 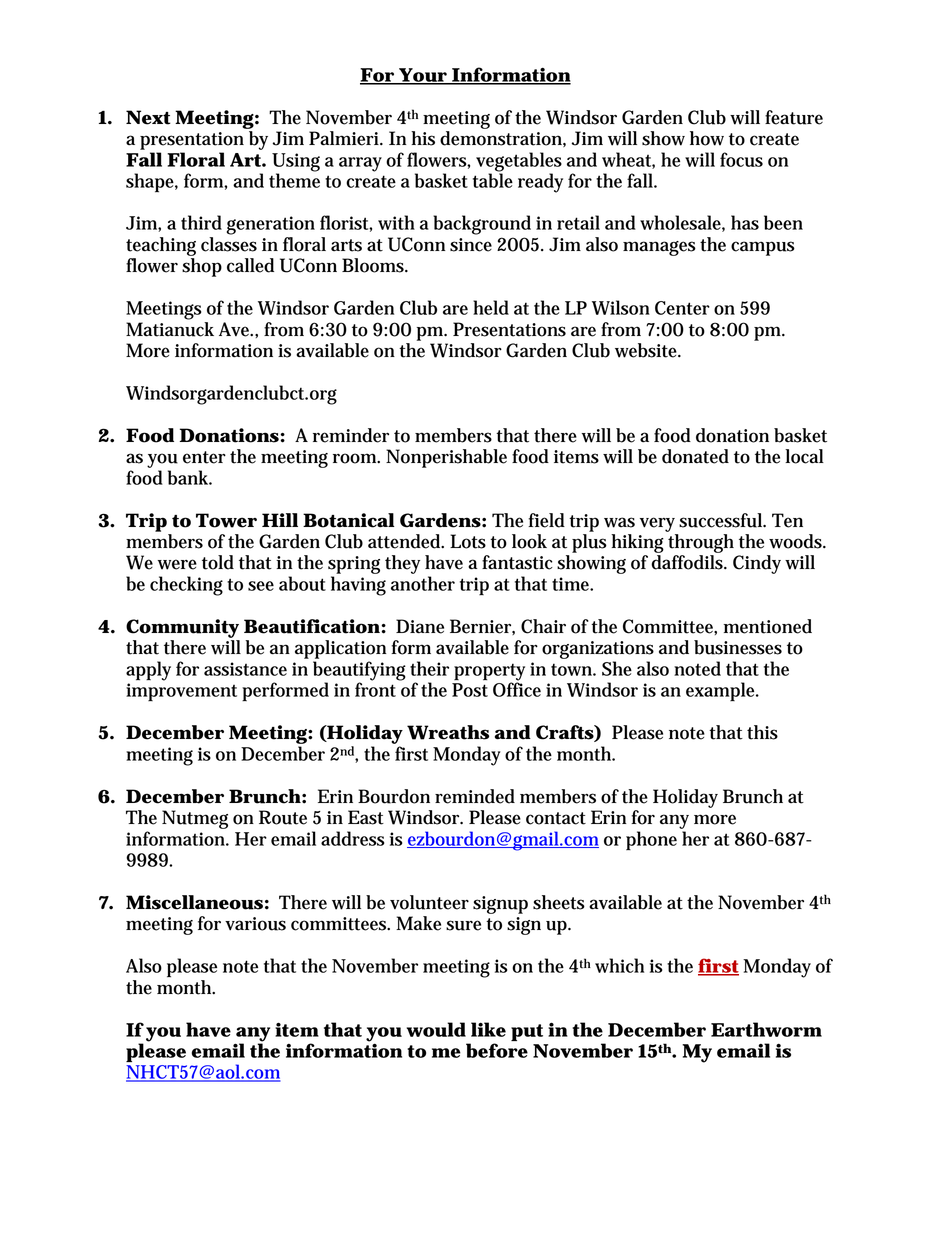 What do you see at coordinates (491, 307) in the page?
I see `held` at bounding box center [491, 307].
